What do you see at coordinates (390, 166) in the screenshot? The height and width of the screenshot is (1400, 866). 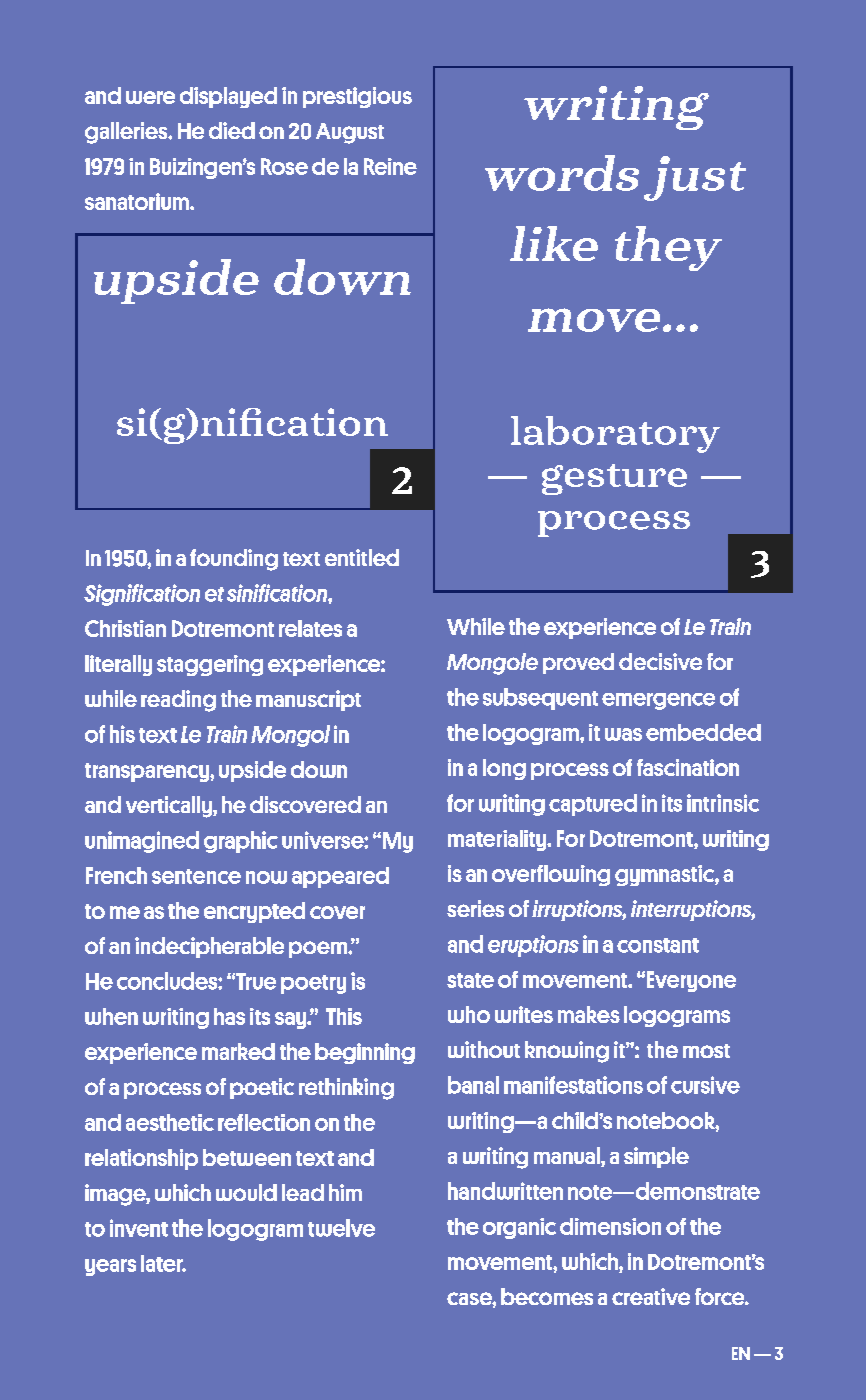 I see `Reine` at bounding box center [390, 166].
